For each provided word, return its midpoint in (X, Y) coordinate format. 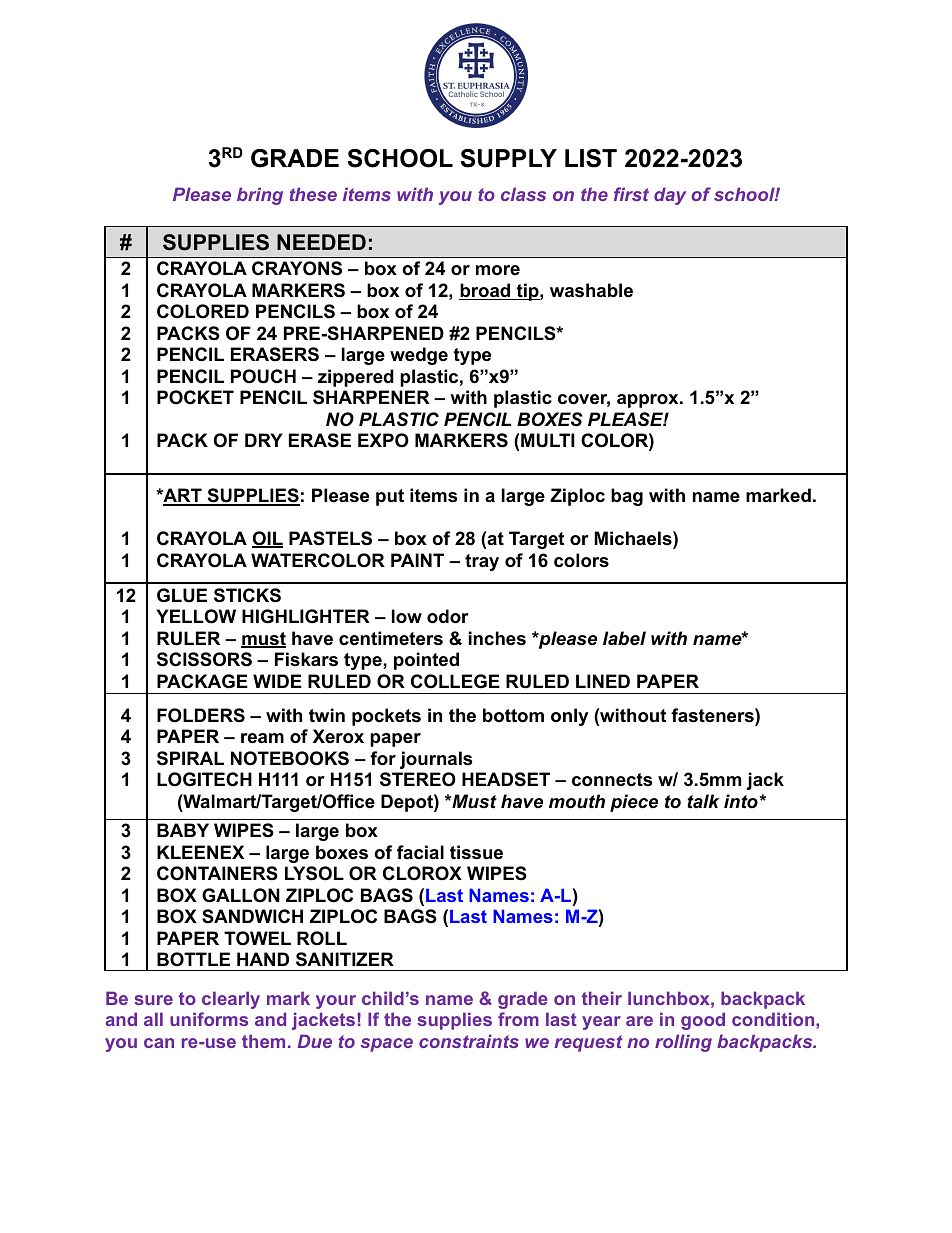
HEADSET (506, 779)
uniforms (209, 1019)
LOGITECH (204, 779)
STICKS (247, 595)
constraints (469, 1041)
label (624, 638)
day (670, 196)
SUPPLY (508, 158)
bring (260, 196)
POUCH (263, 376)
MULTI (548, 440)
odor (448, 616)
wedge (419, 356)
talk (703, 801)
